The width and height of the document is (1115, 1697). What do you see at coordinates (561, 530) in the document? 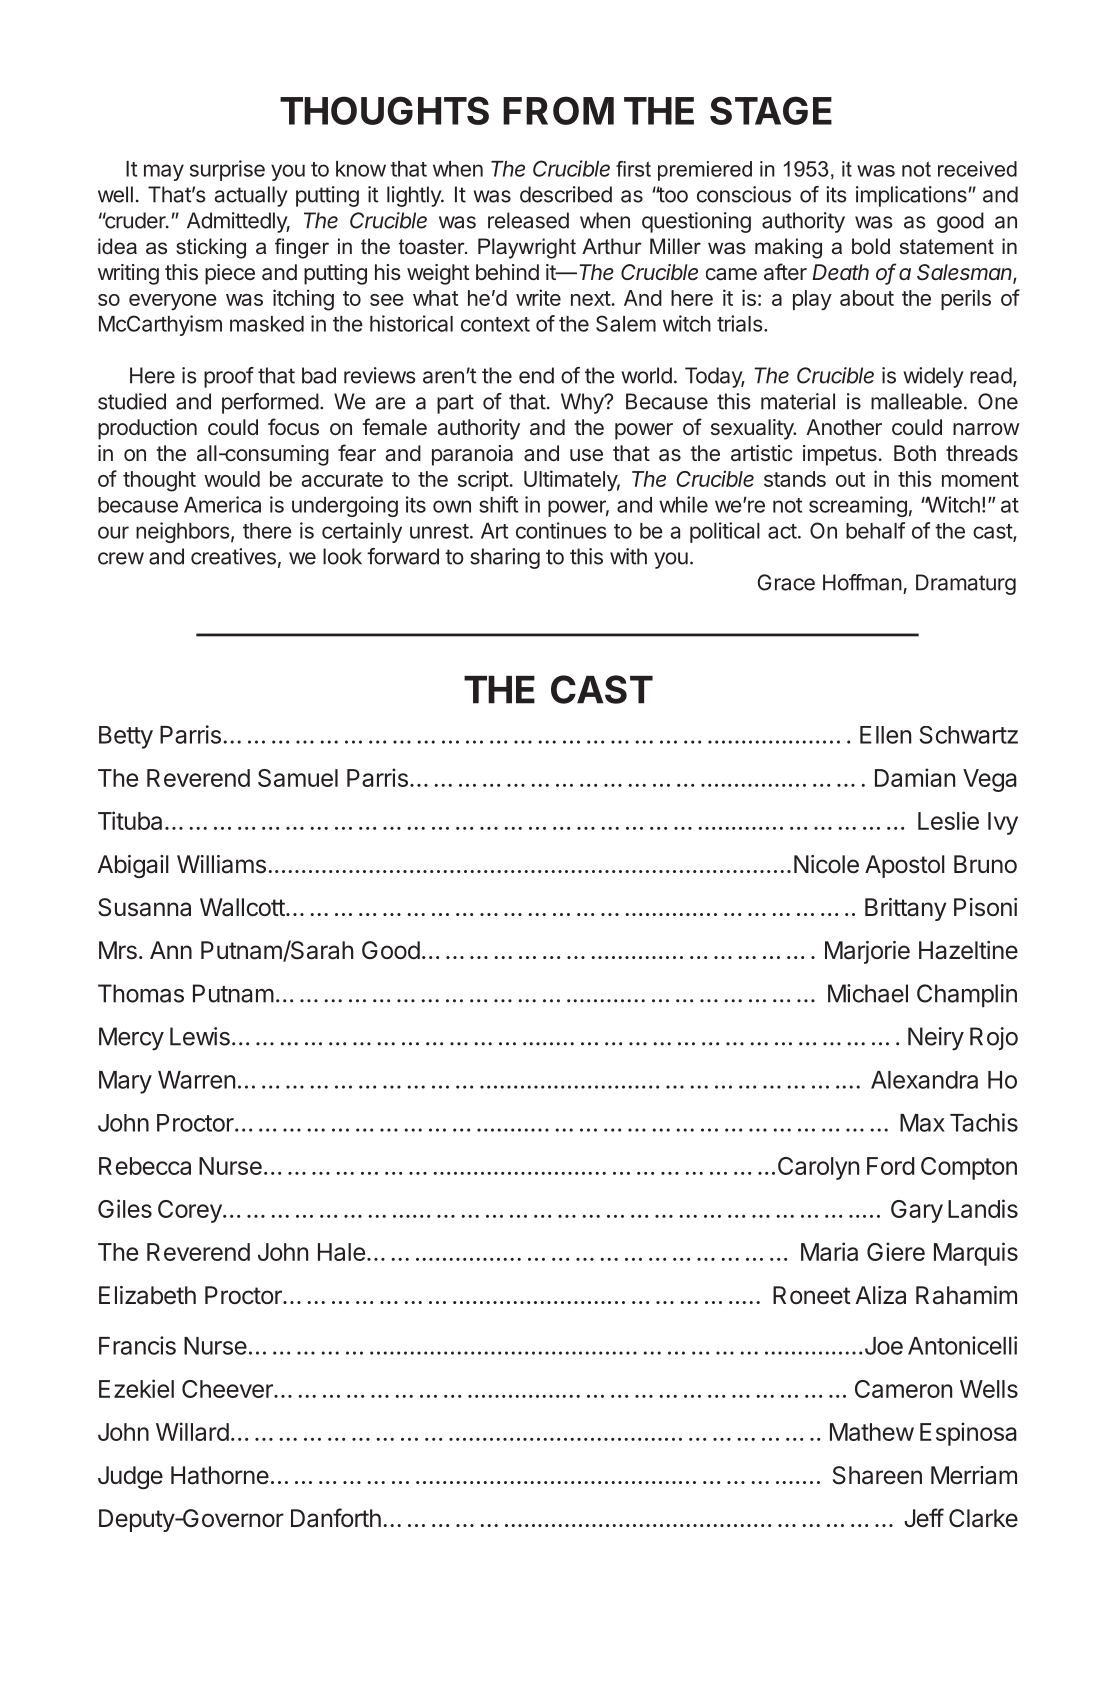
I see `continues` at bounding box center [561, 530].
